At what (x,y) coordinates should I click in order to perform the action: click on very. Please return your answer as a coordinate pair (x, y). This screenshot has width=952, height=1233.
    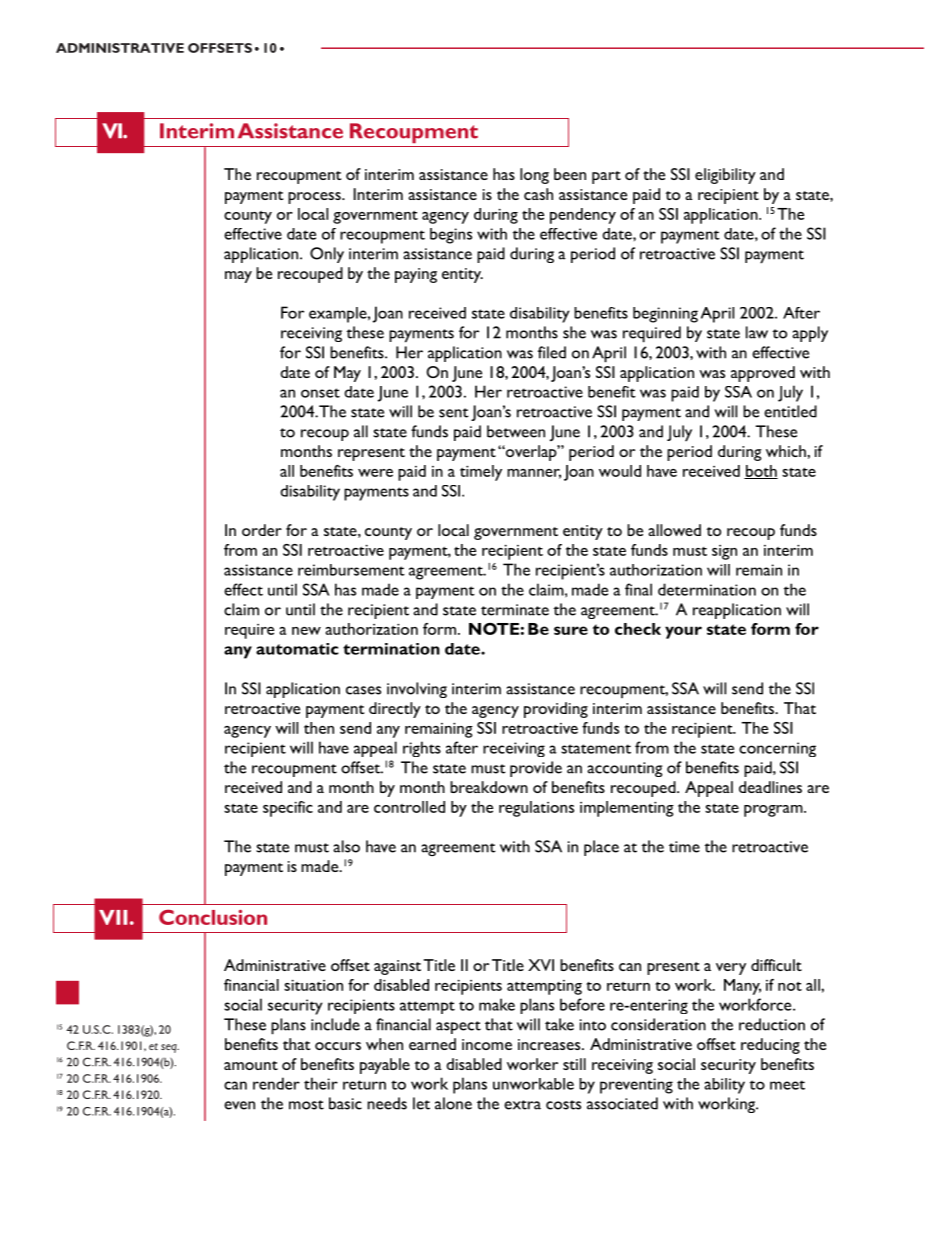
    Looking at the image, I should click on (731, 969).
